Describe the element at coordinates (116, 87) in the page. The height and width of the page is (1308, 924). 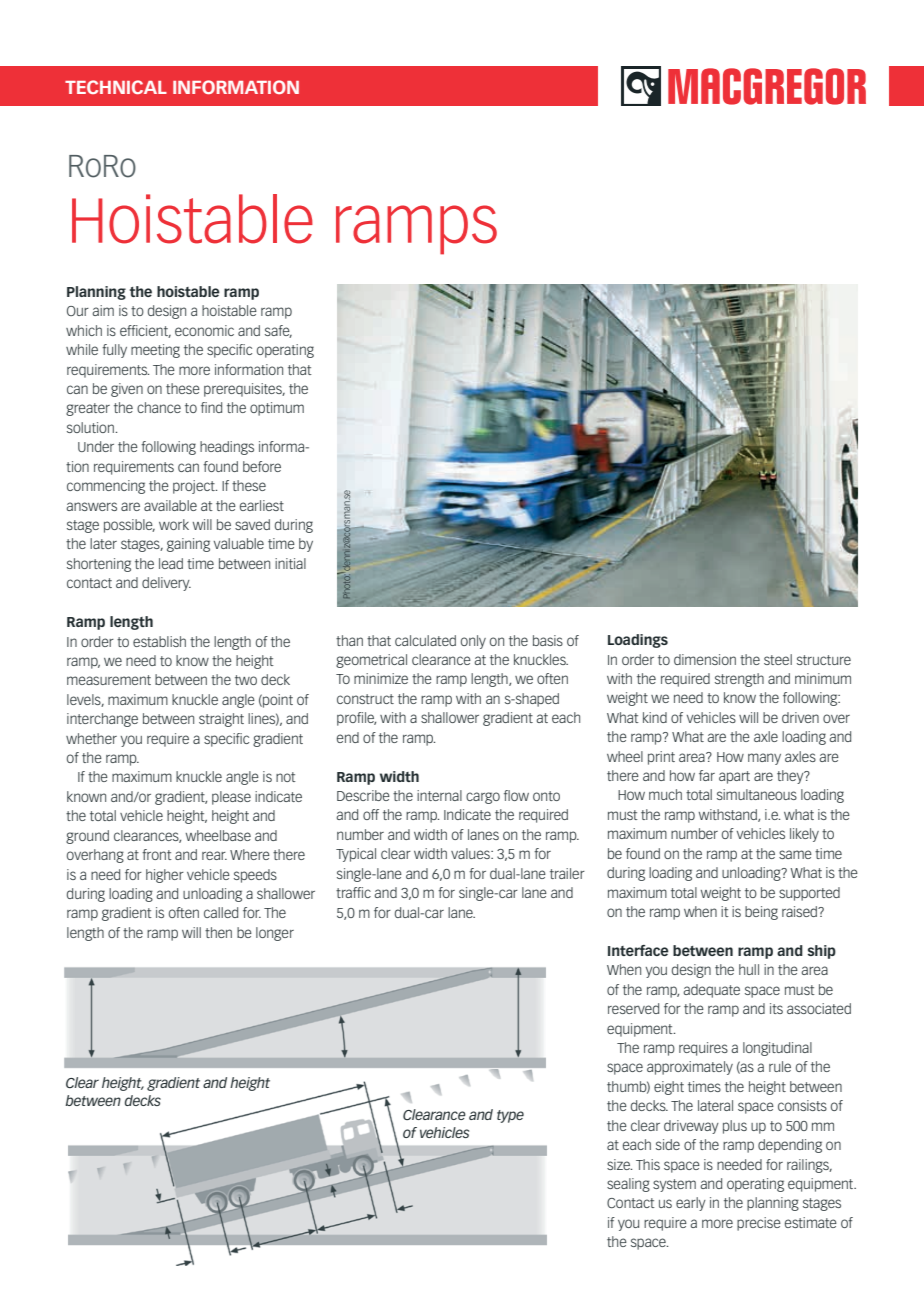
I see `TECHNICAL` at that location.
